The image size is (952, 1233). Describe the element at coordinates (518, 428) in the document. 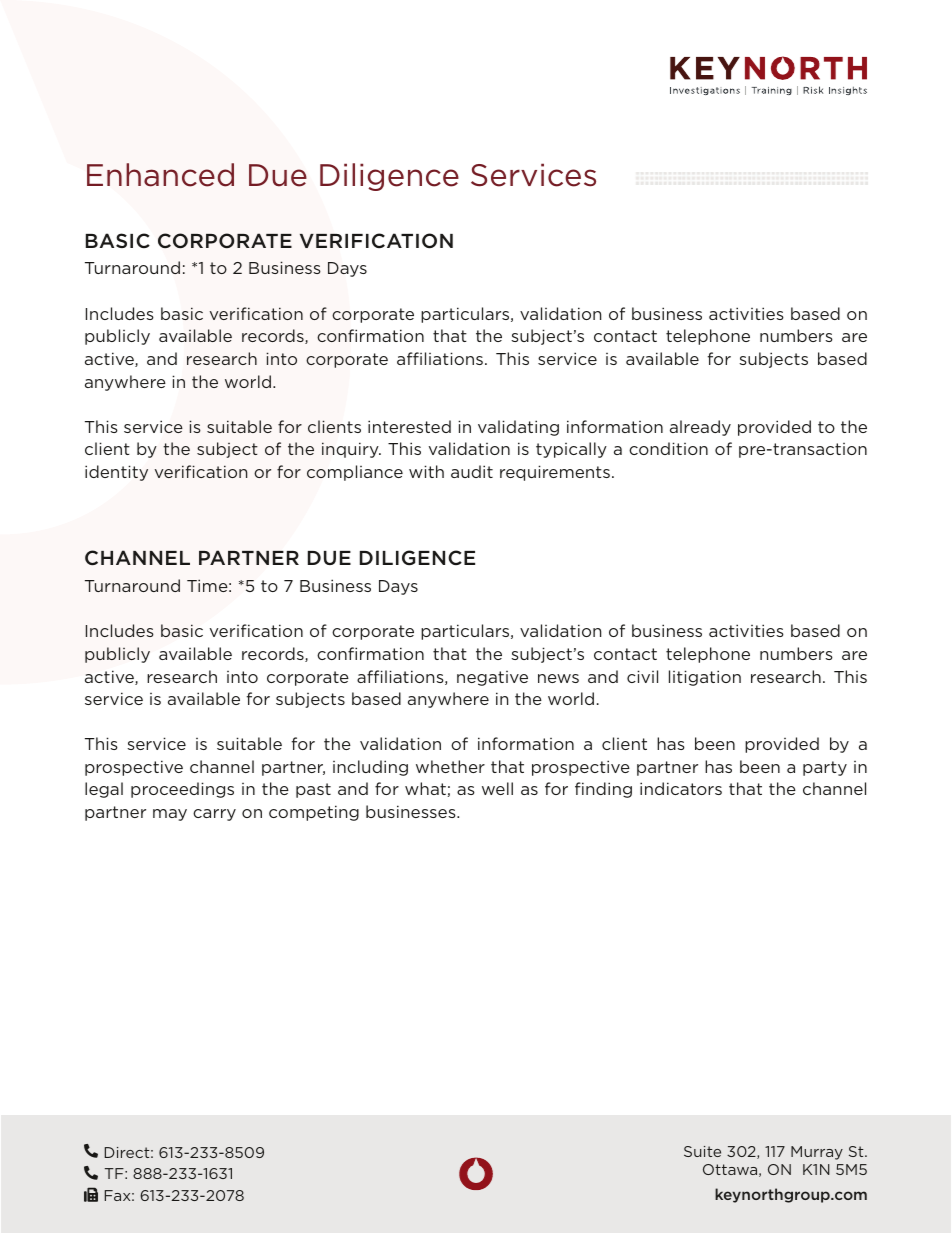

I see `validating` at that location.
